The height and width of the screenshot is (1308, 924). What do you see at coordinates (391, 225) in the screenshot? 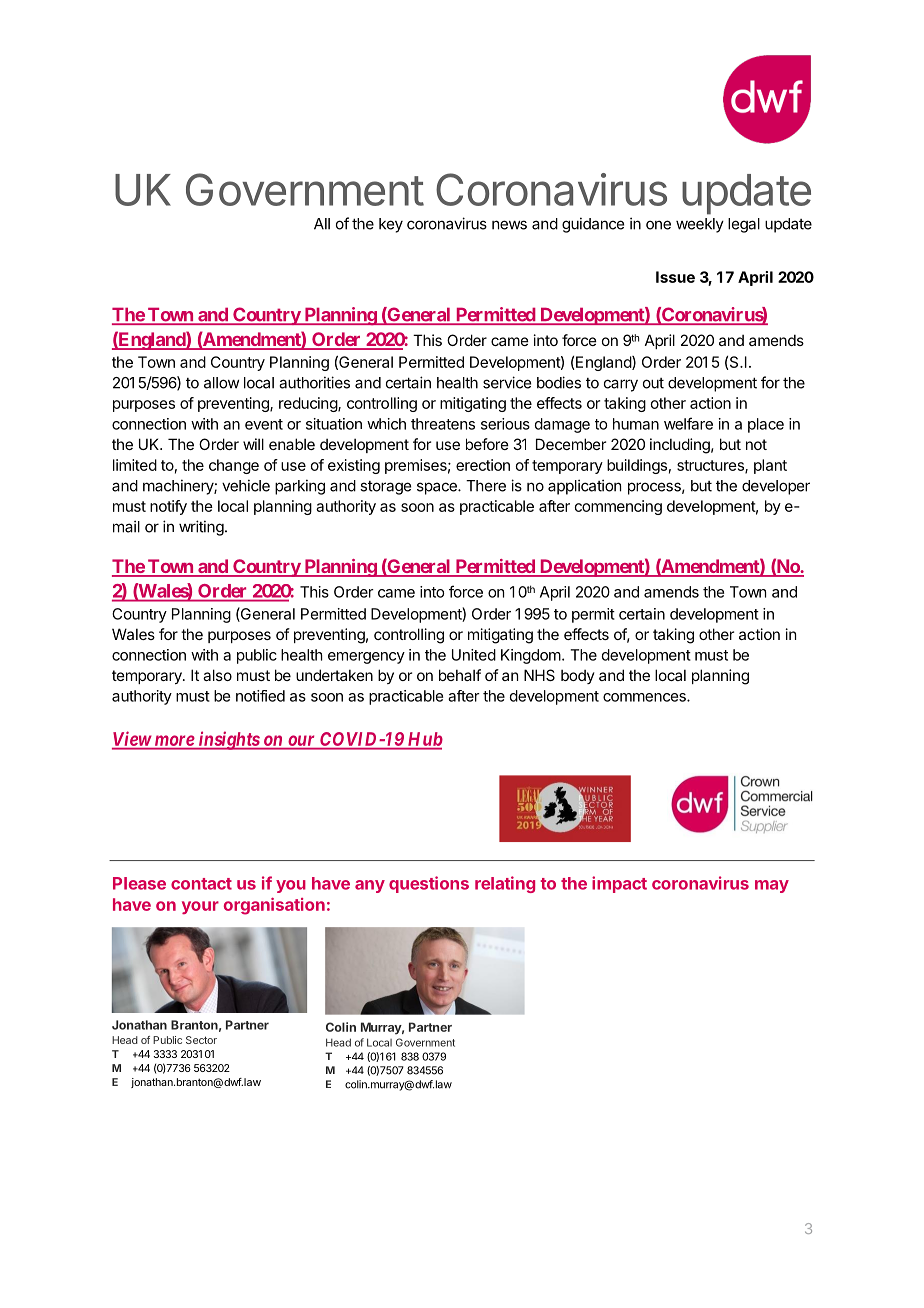
I see `key` at bounding box center [391, 225].
